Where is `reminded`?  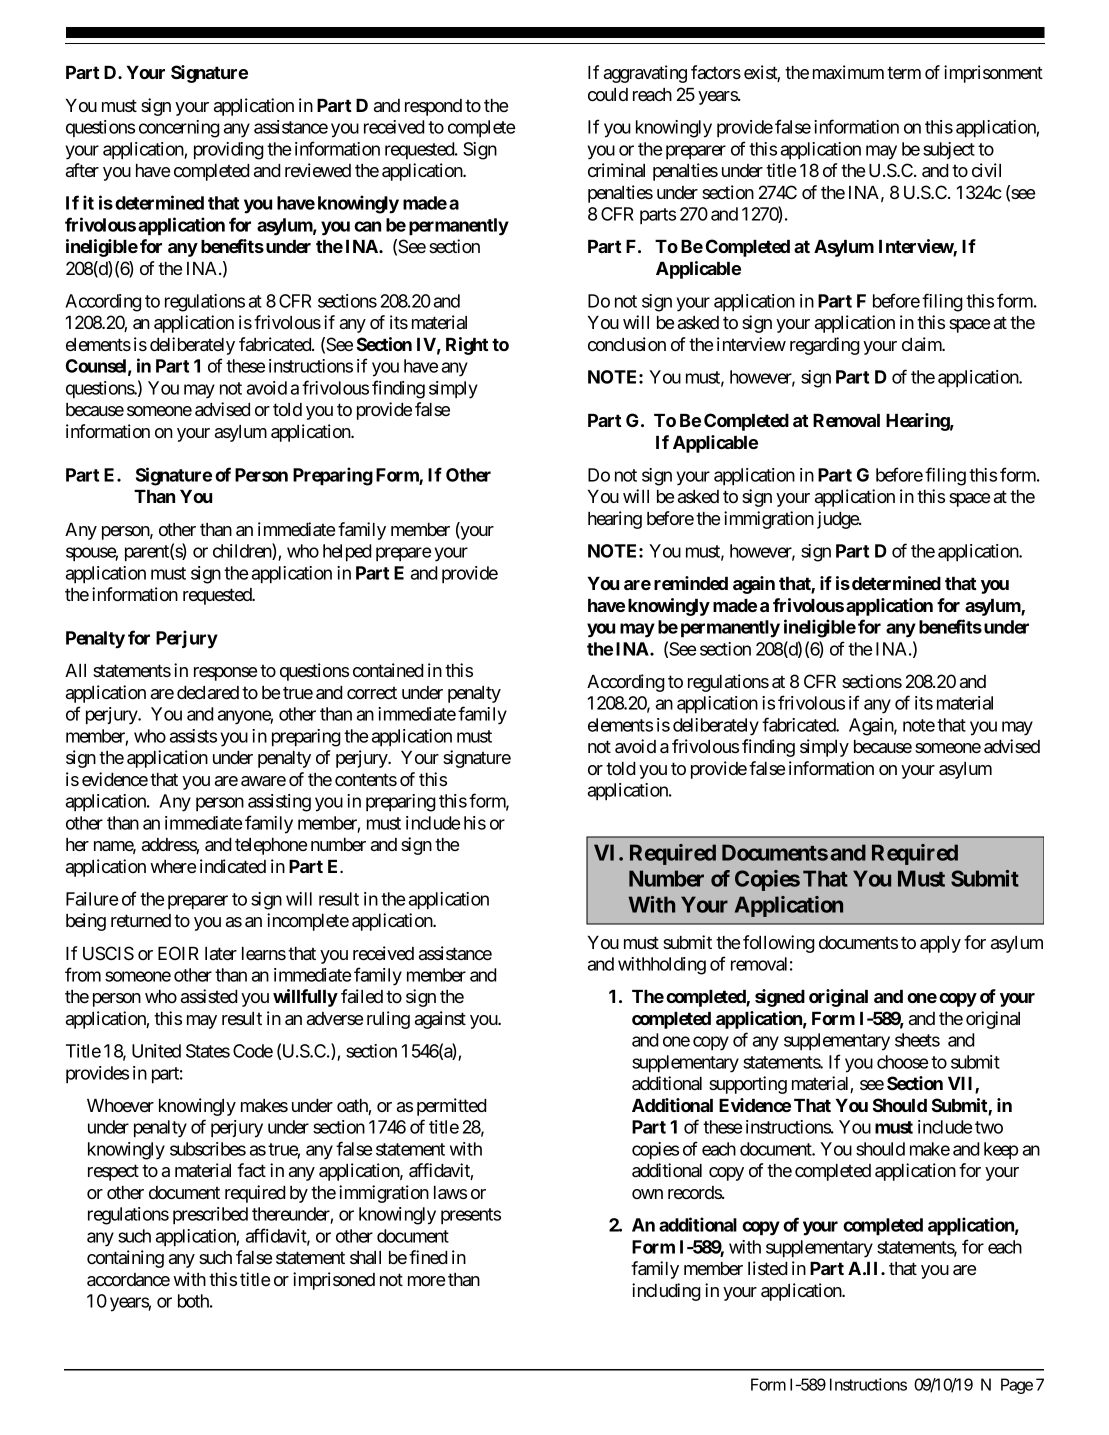
reminded is located at coordinates (691, 583).
